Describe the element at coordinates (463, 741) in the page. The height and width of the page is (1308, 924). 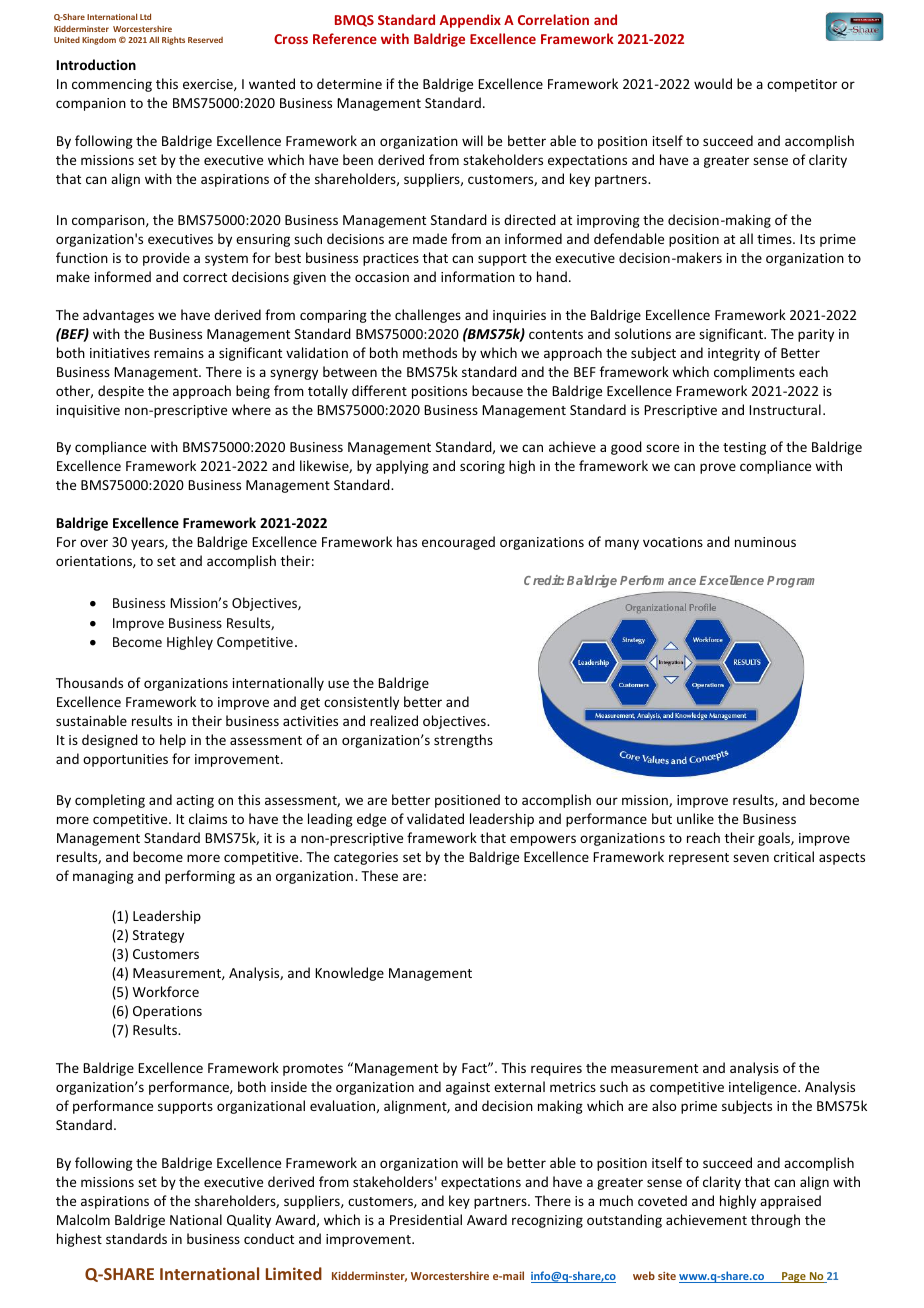
I see `strengths` at that location.
